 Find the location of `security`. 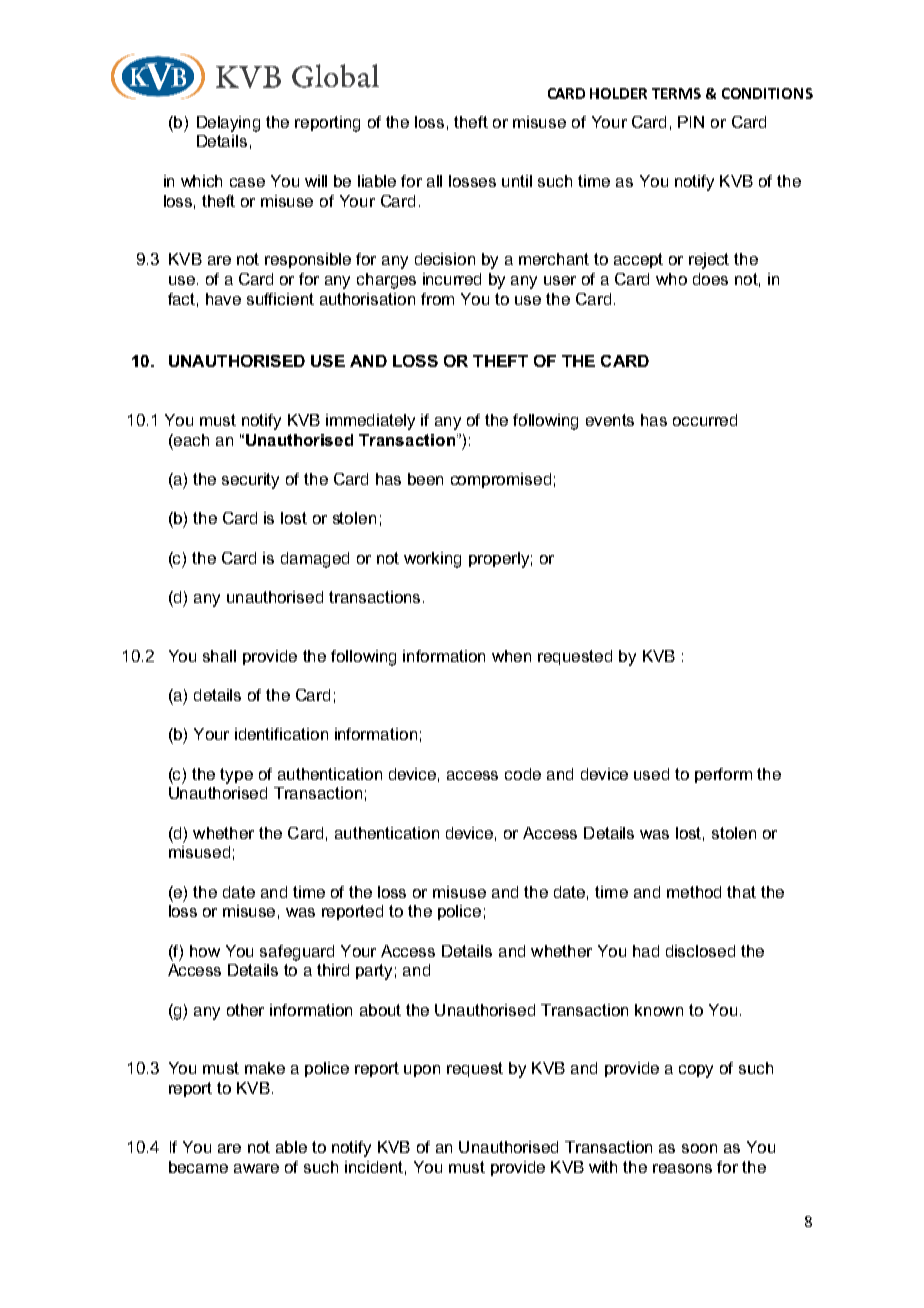

security is located at coordinates (250, 481).
